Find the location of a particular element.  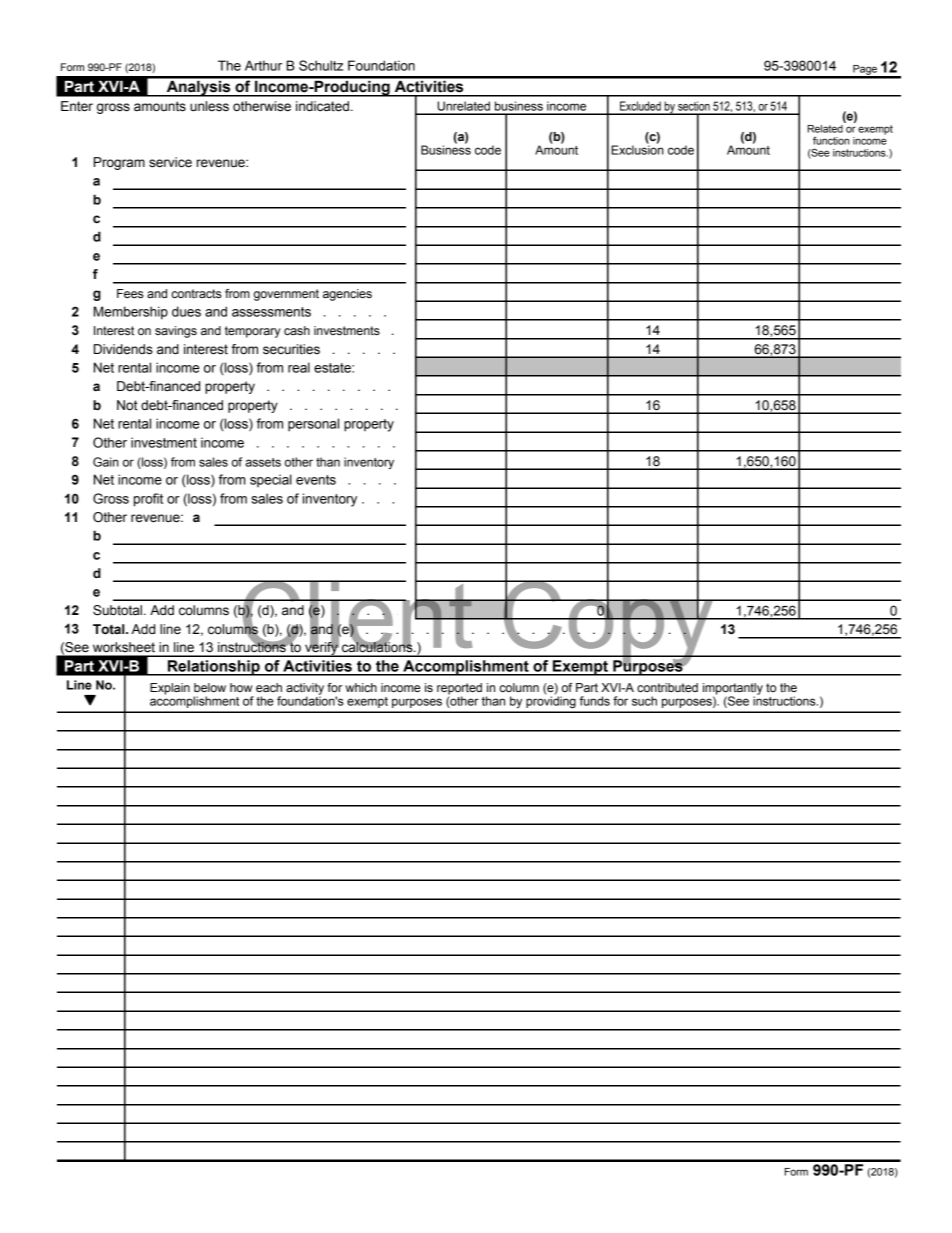

reported is located at coordinates (459, 690).
